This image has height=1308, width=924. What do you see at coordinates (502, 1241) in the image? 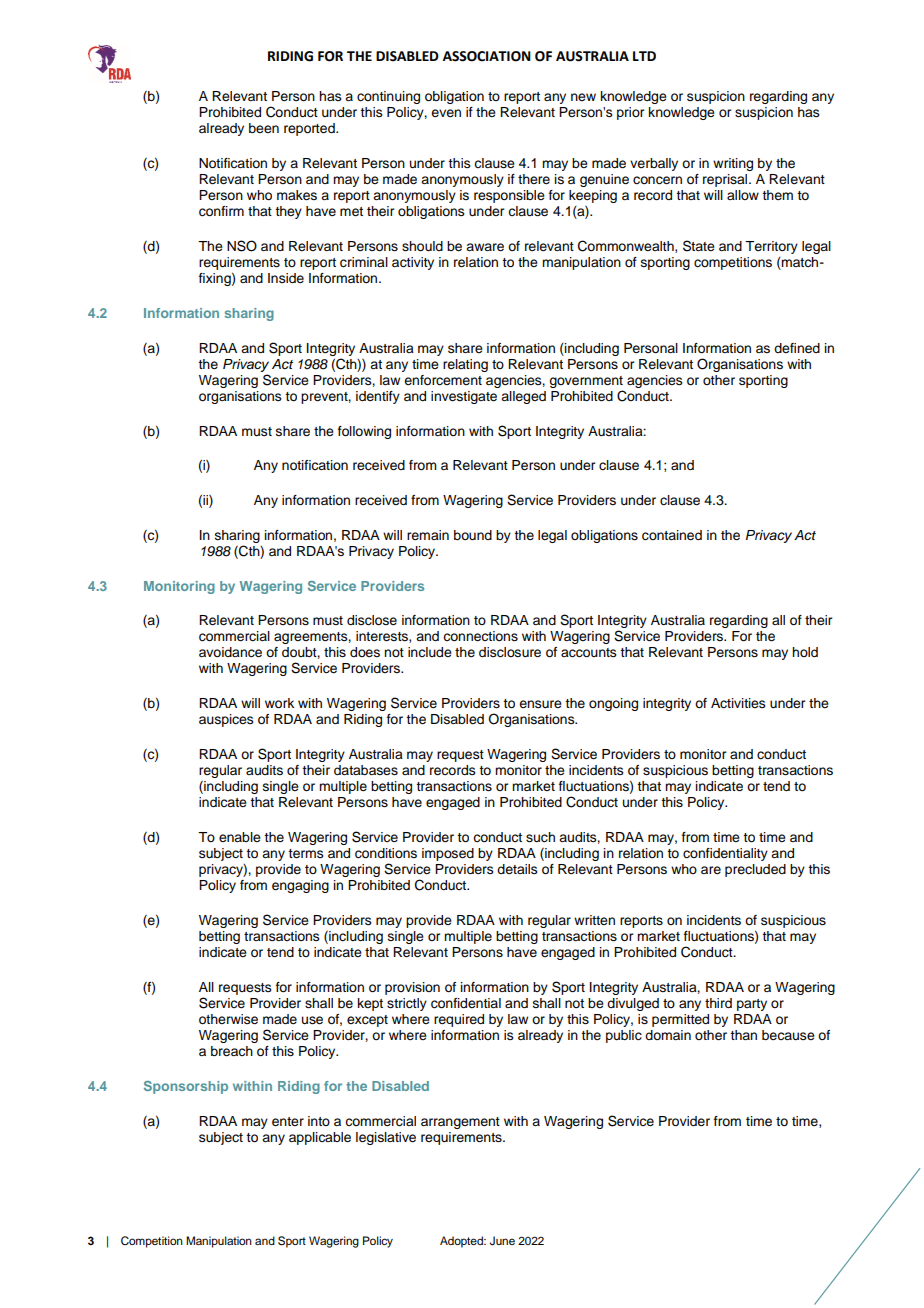
I see `June` at bounding box center [502, 1241].
